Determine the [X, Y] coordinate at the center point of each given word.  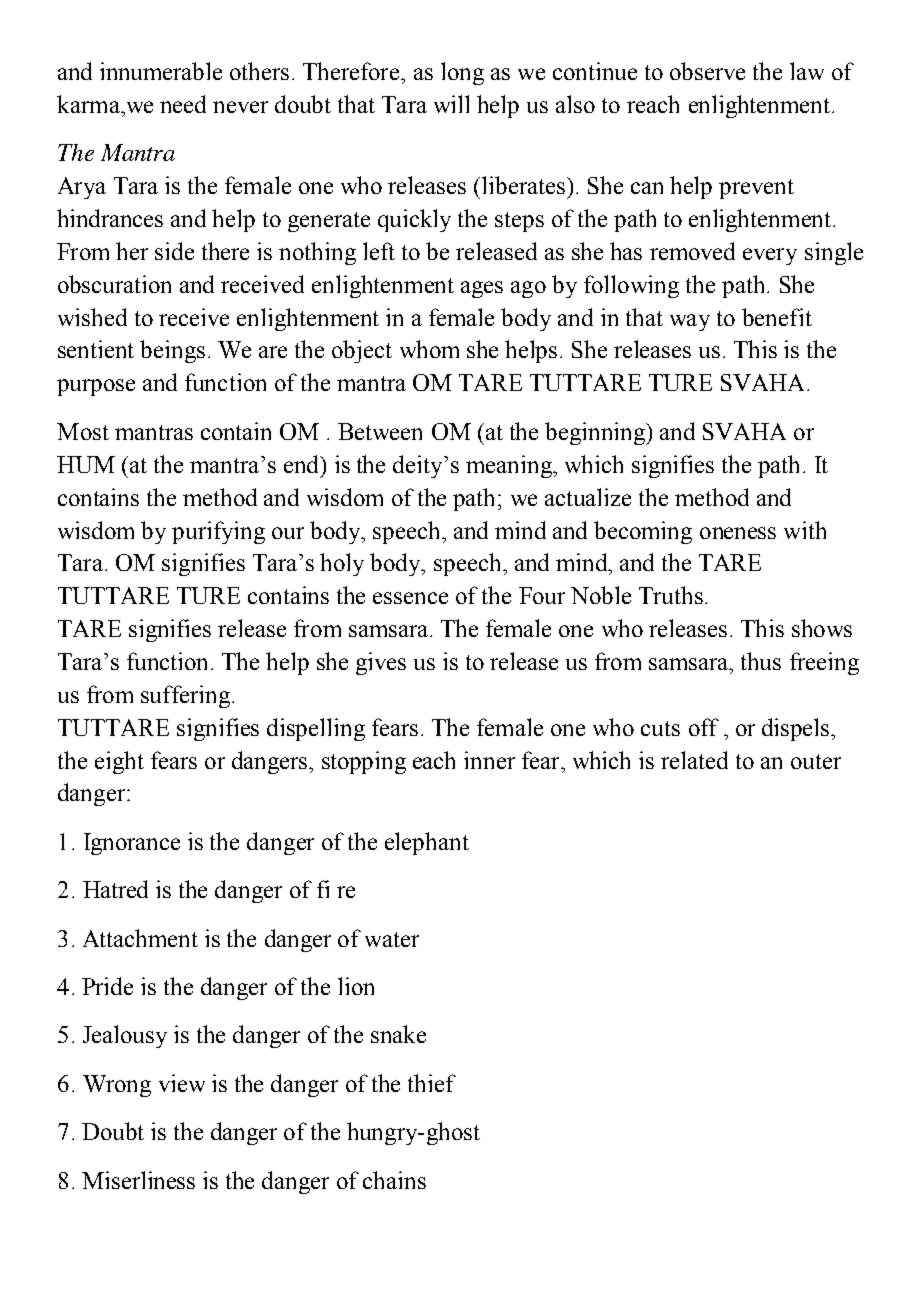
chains [394, 1180]
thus [761, 661]
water [392, 939]
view [182, 1083]
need [183, 104]
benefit [777, 317]
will [451, 104]
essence [410, 598]
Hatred [115, 889]
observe [707, 71]
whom [429, 349]
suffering [185, 696]
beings [172, 351]
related [694, 760]
